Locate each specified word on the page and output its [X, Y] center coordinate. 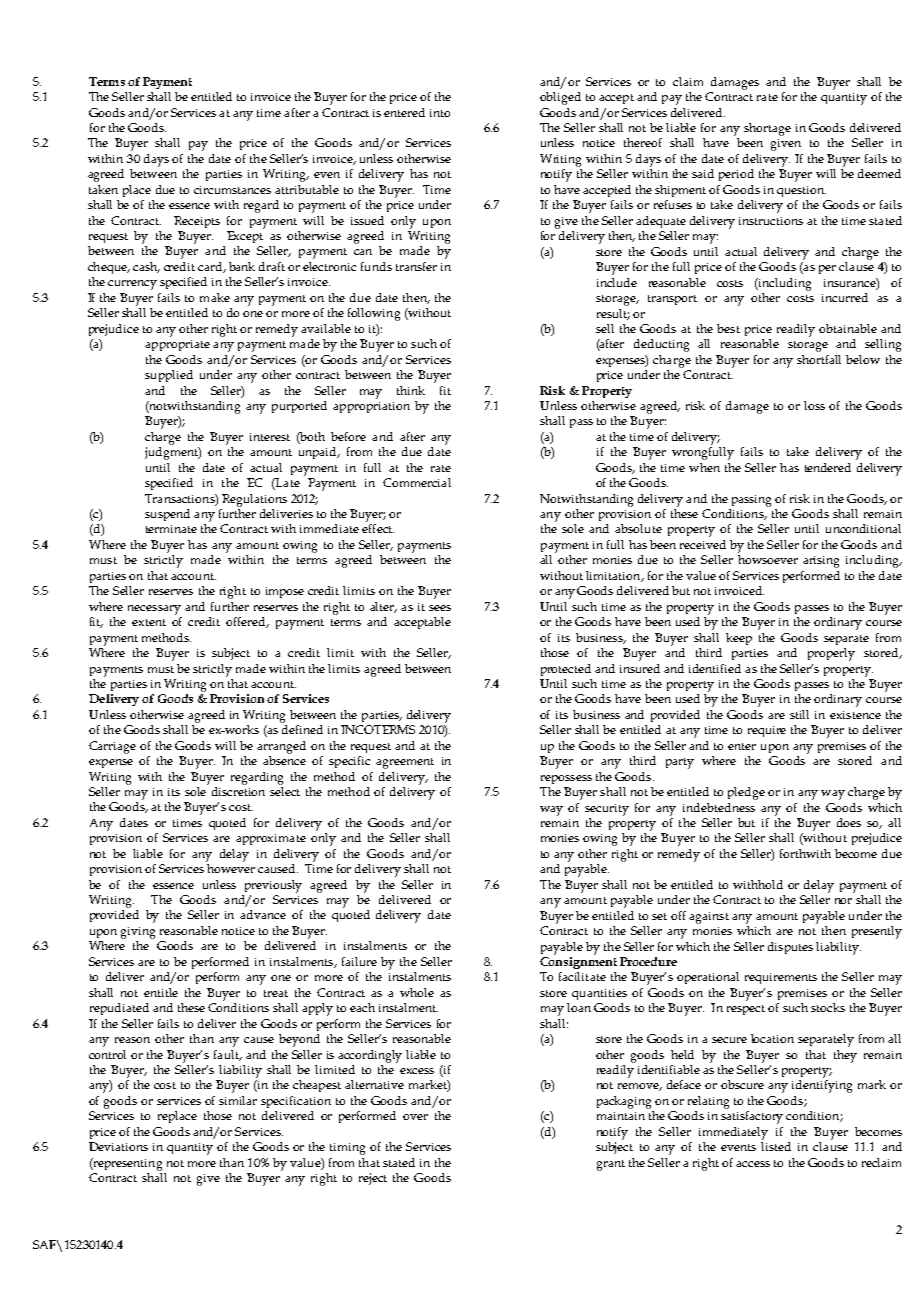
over [415, 1117]
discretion [238, 790]
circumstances [232, 190]
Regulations [254, 500]
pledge [746, 793]
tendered [828, 467]
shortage [767, 129]
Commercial [417, 482]
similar [238, 1100]
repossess [566, 779]
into [440, 113]
